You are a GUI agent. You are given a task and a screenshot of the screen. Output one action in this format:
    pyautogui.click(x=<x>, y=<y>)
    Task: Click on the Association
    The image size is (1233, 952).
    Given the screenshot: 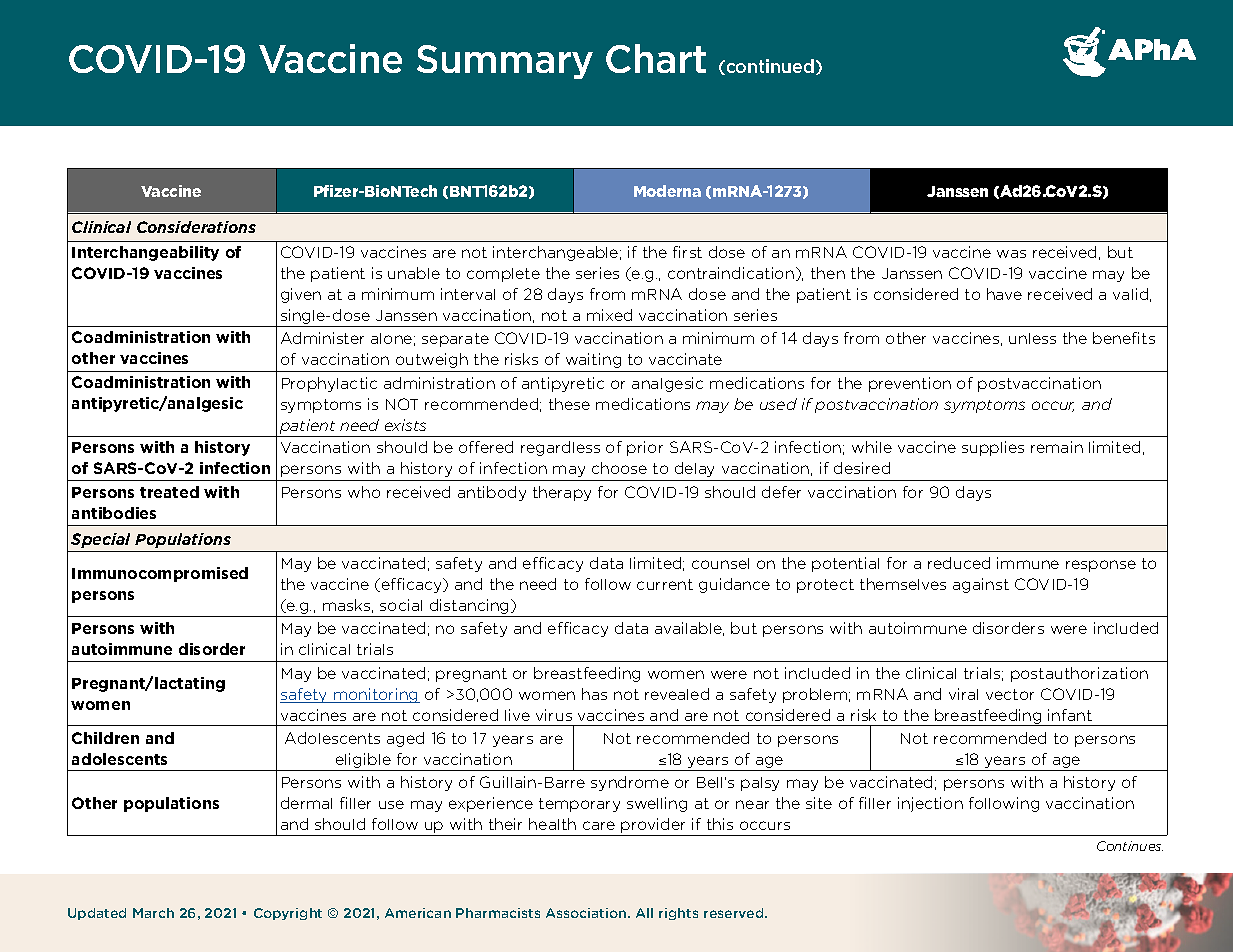 What is the action you would take?
    pyautogui.click(x=587, y=913)
